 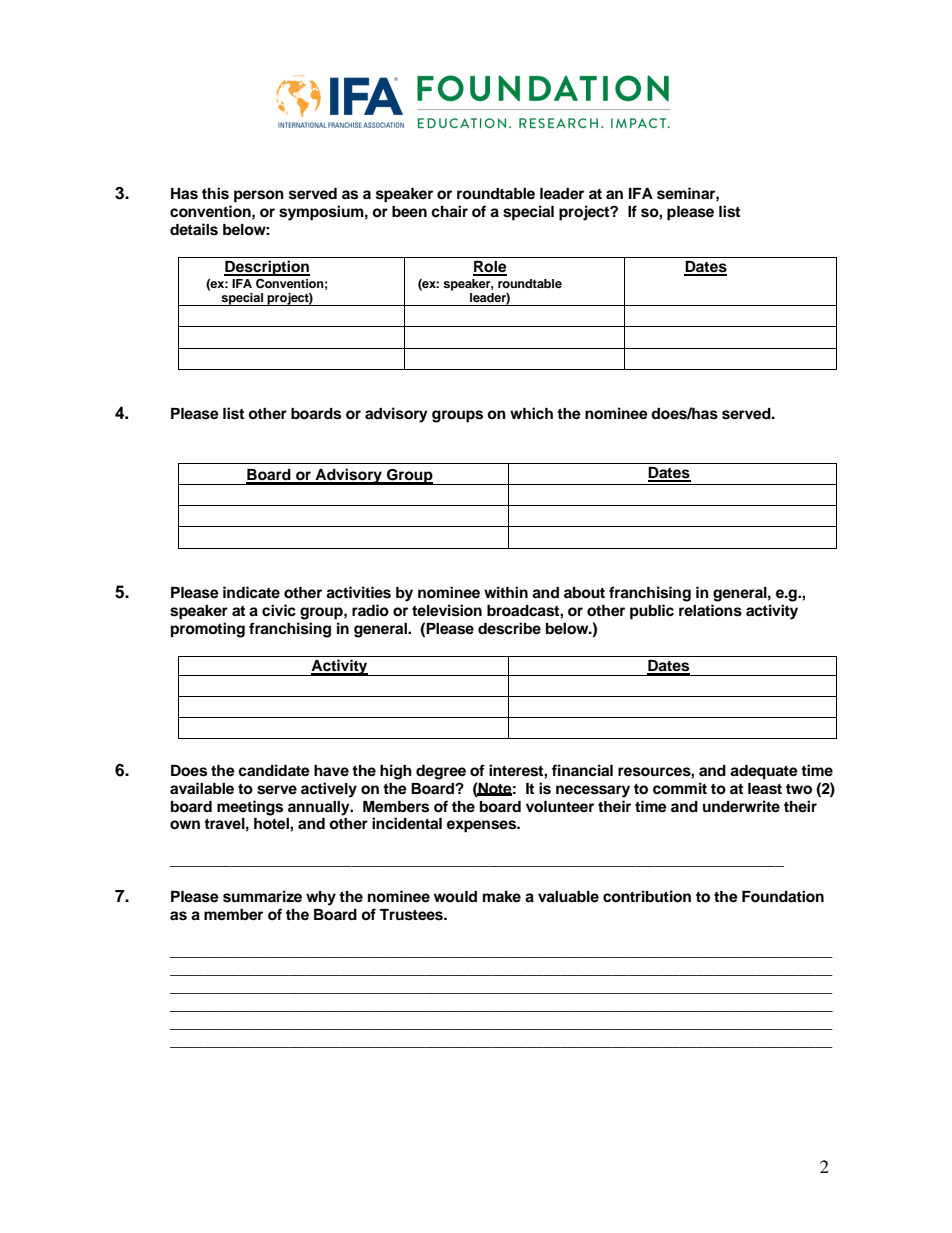 What do you see at coordinates (449, 211) in the image?
I see `chair` at bounding box center [449, 211].
